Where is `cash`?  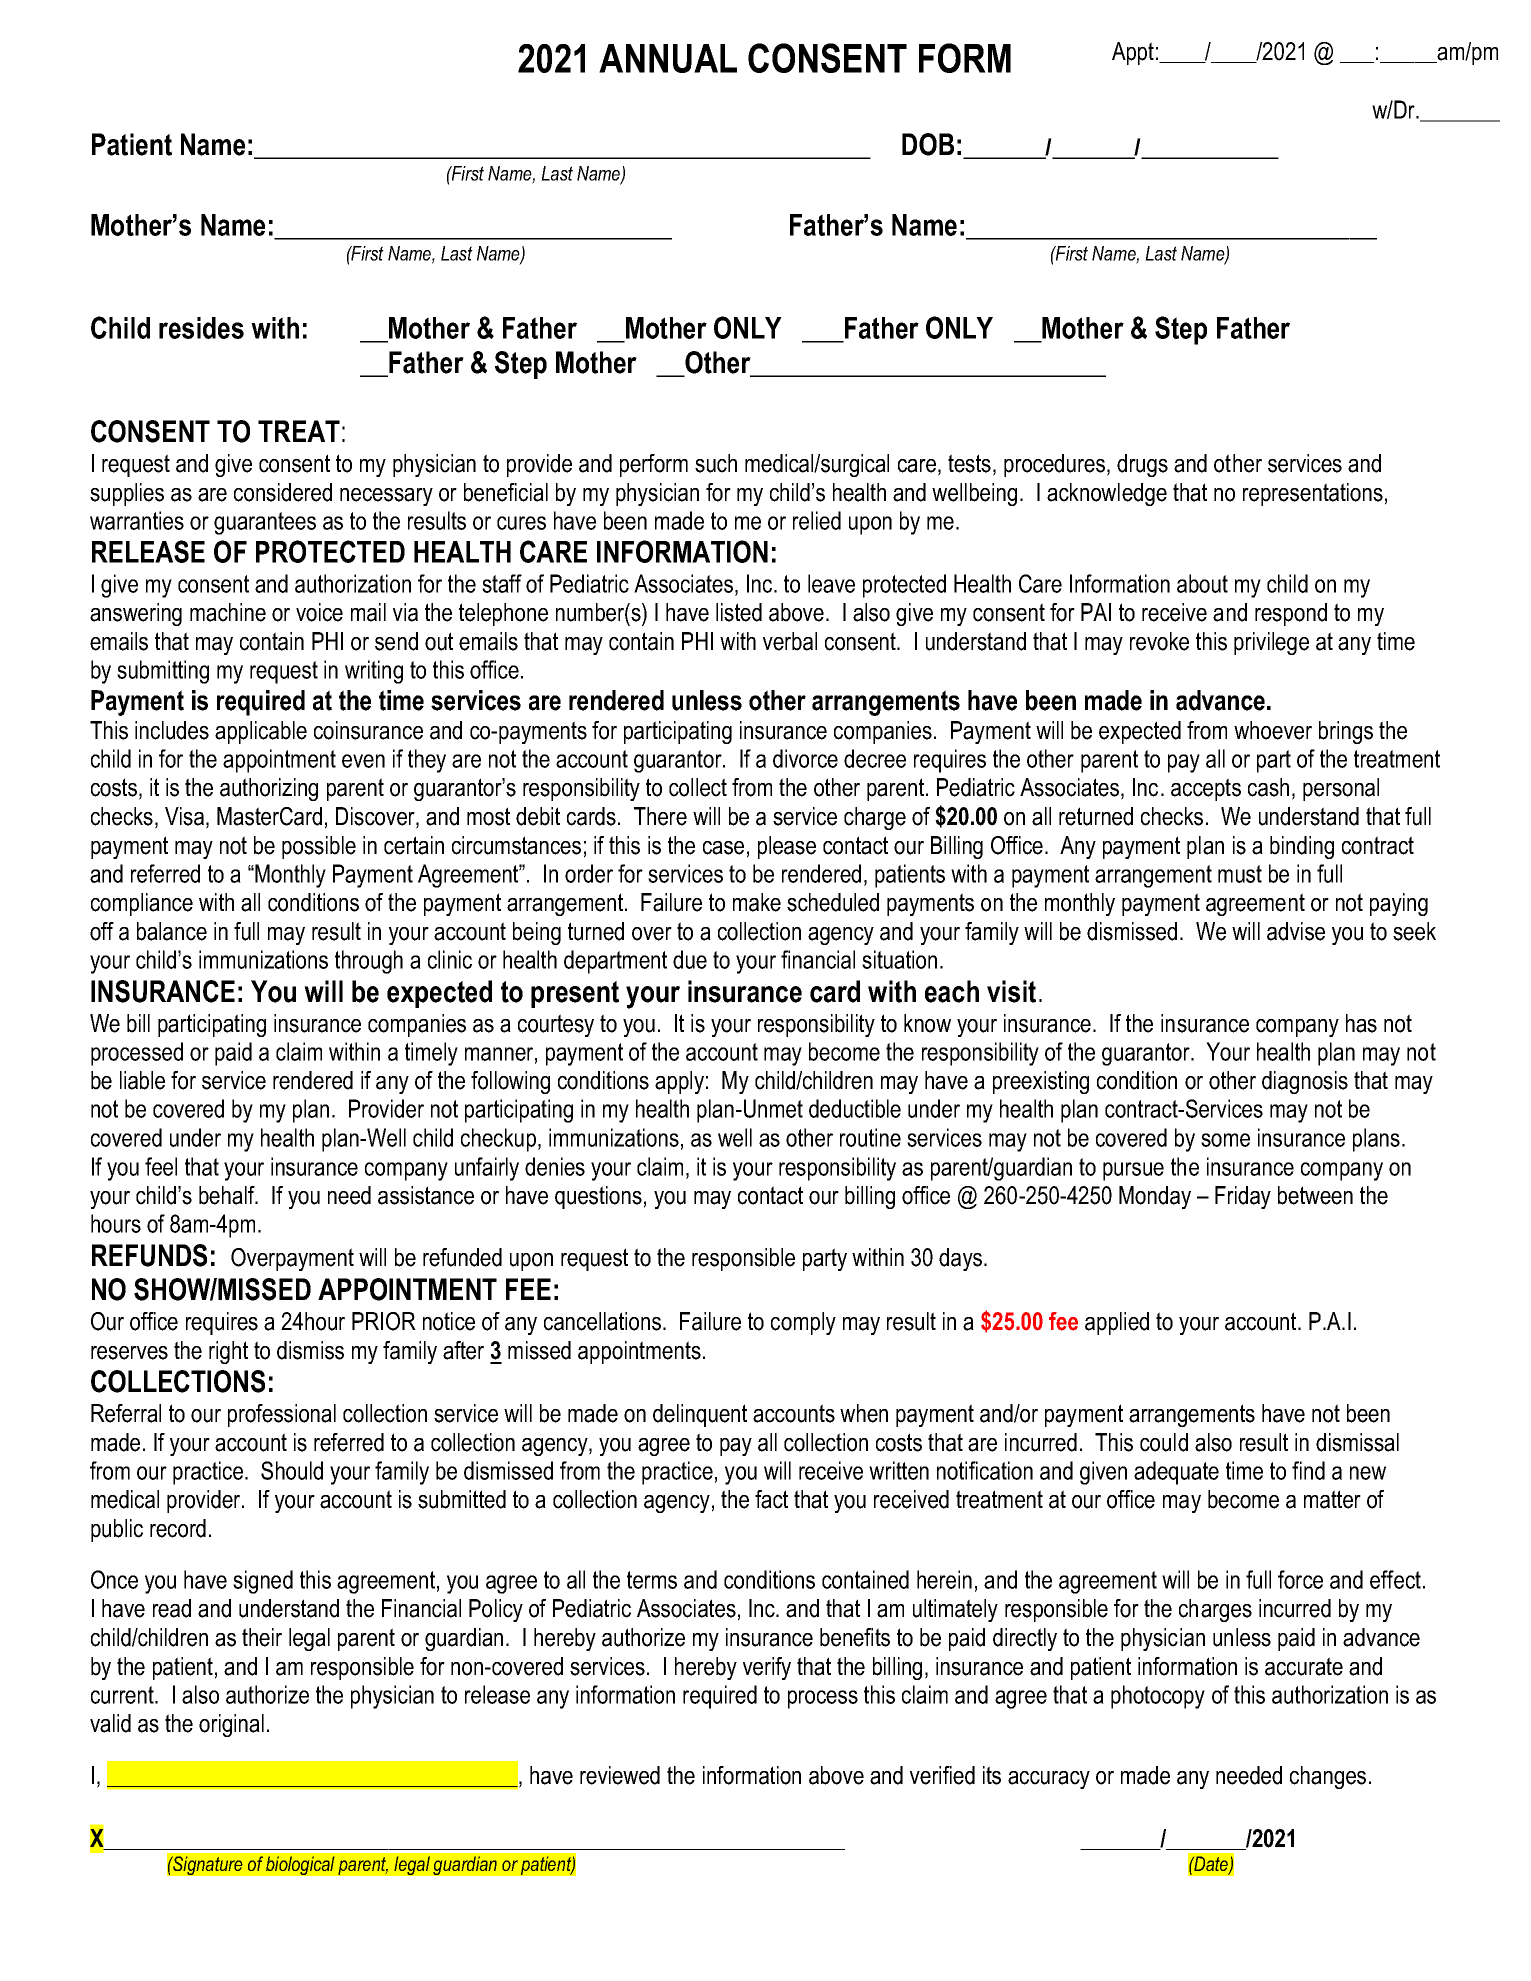
cash is located at coordinates (1268, 787).
